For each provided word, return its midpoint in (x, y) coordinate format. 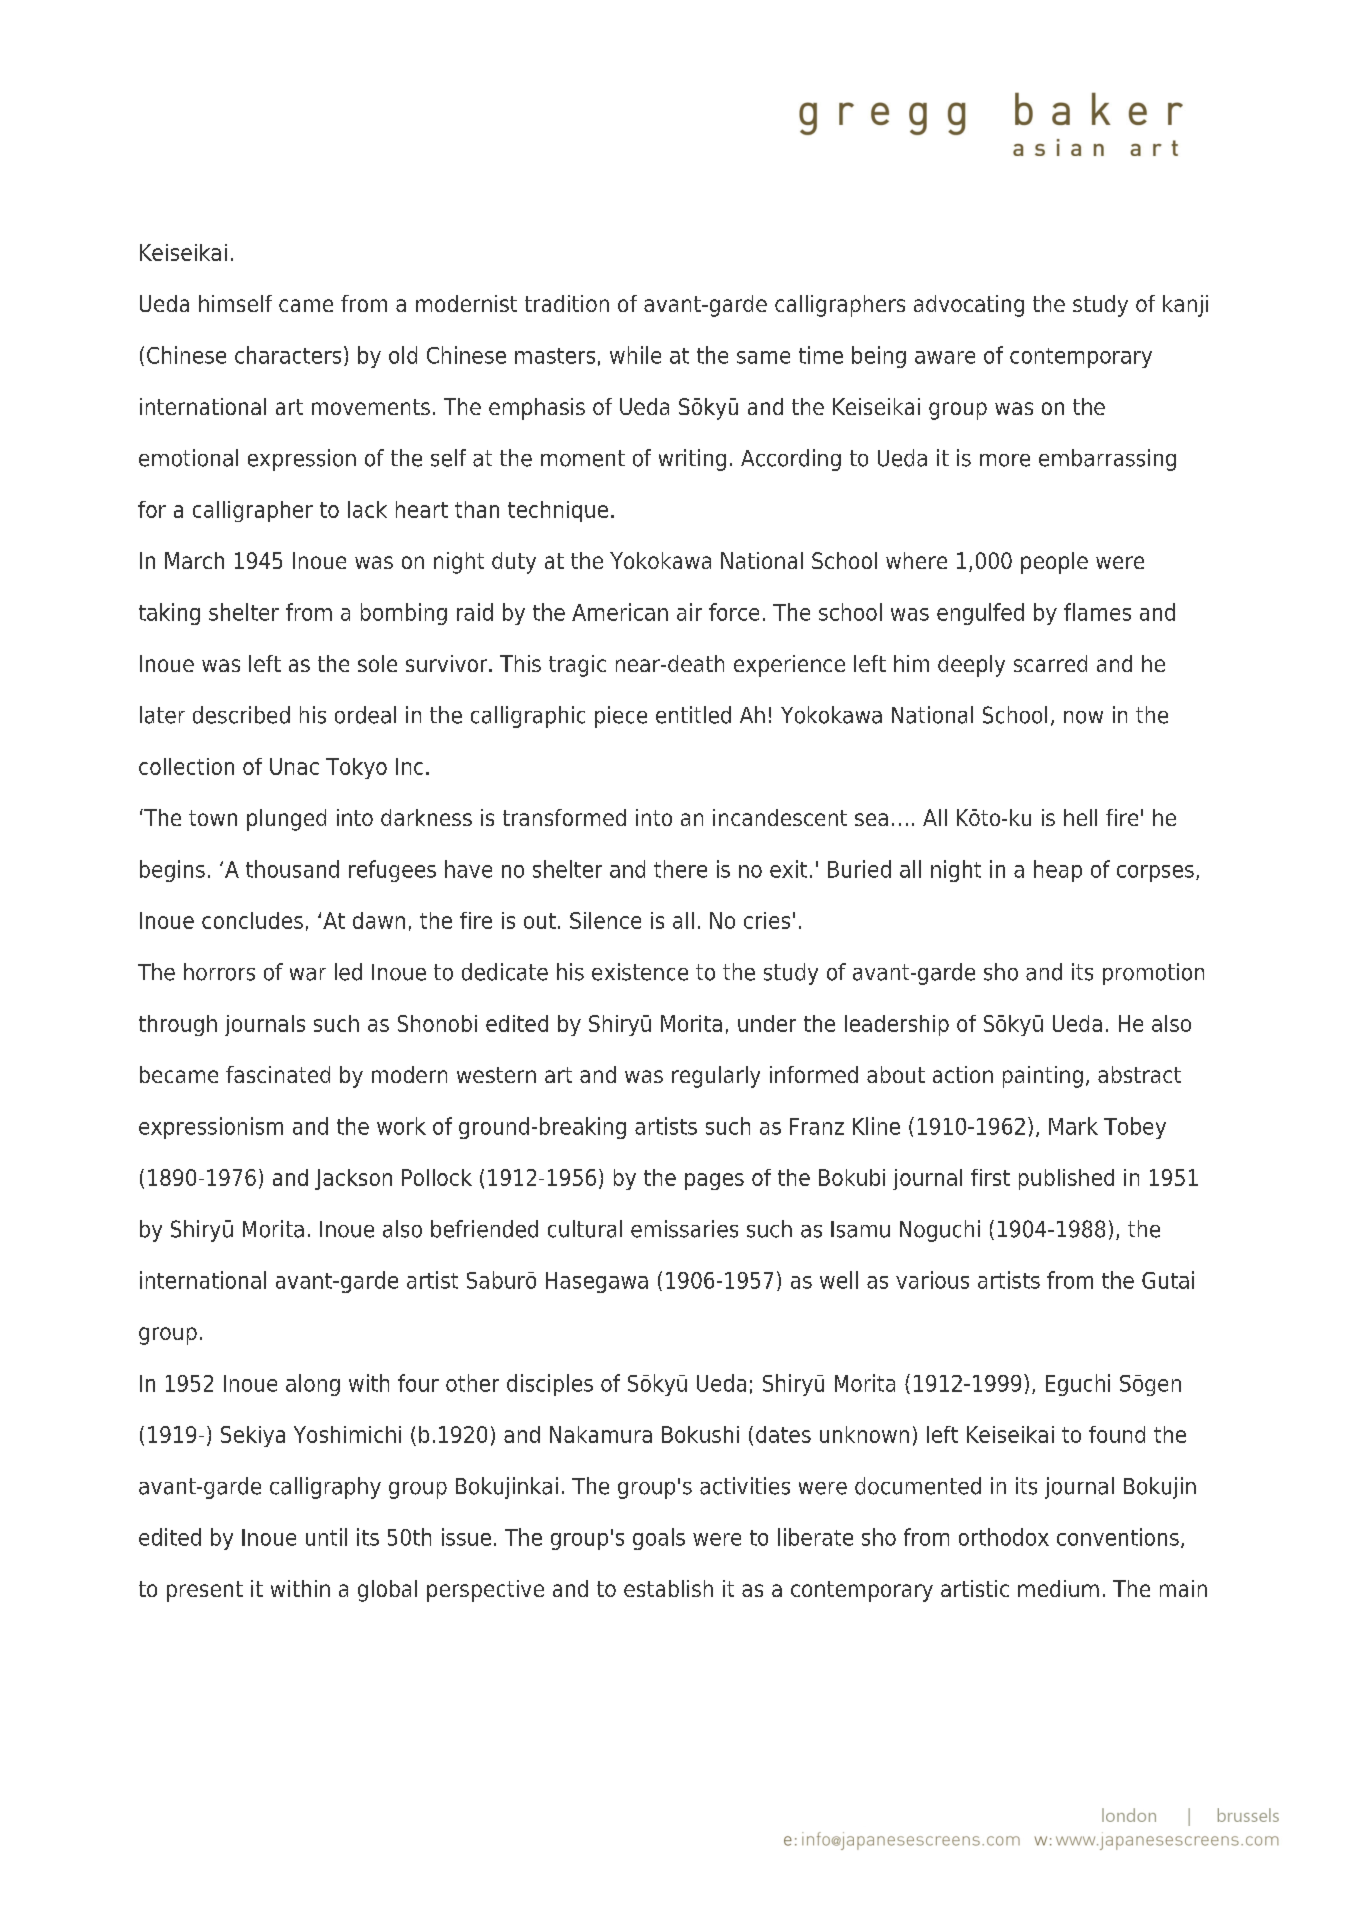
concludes (252, 920)
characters (288, 355)
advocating (969, 306)
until (326, 1537)
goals (659, 1539)
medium (1058, 1588)
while (635, 355)
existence (640, 972)
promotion (1153, 974)
